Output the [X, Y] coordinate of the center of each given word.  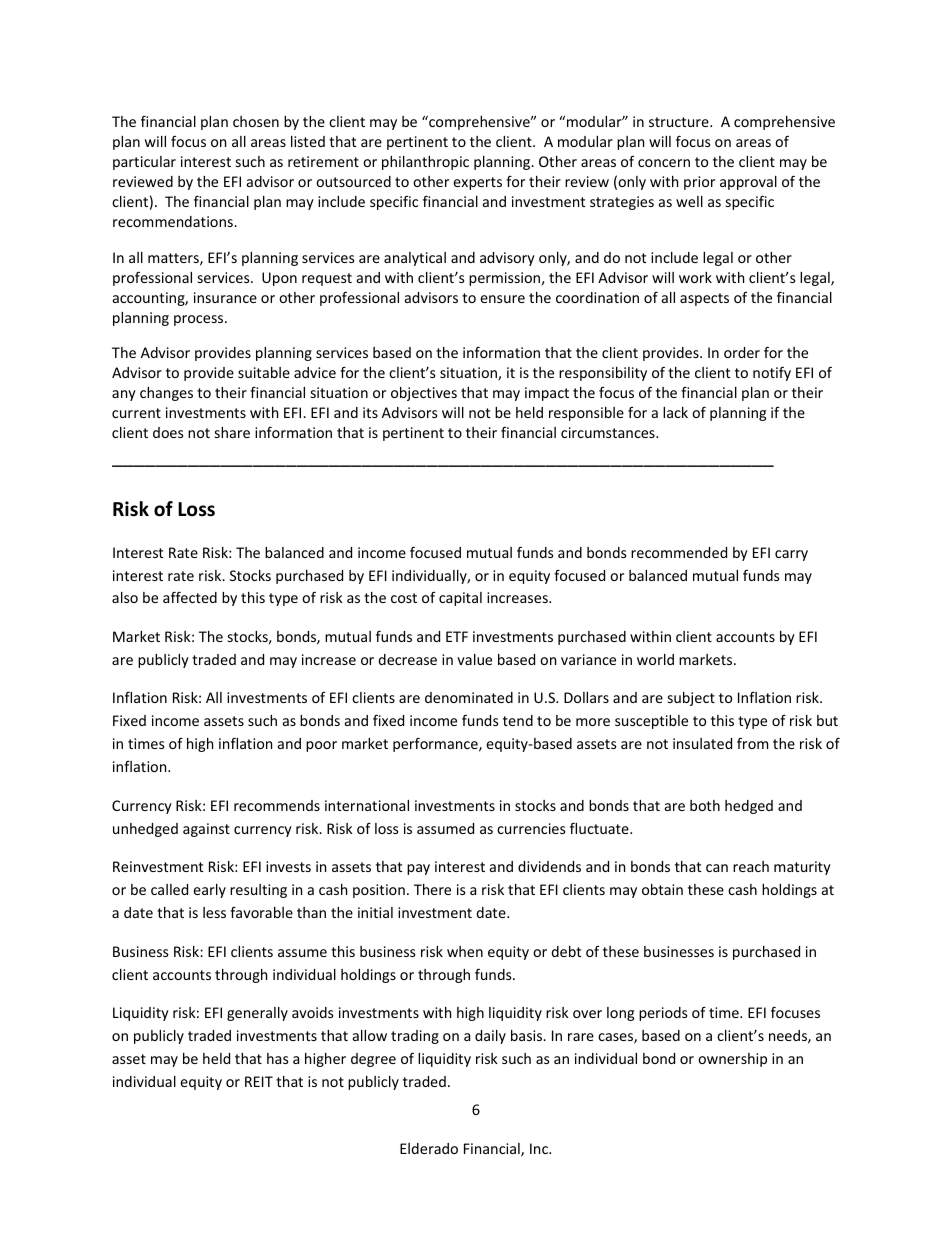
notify [772, 373]
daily [490, 1037]
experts [477, 183]
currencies [531, 828]
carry [791, 555]
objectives [424, 394]
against [206, 830]
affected [190, 597]
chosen [256, 121]
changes [166, 394]
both [705, 805]
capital [460, 599]
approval [748, 183]
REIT [259, 1081]
